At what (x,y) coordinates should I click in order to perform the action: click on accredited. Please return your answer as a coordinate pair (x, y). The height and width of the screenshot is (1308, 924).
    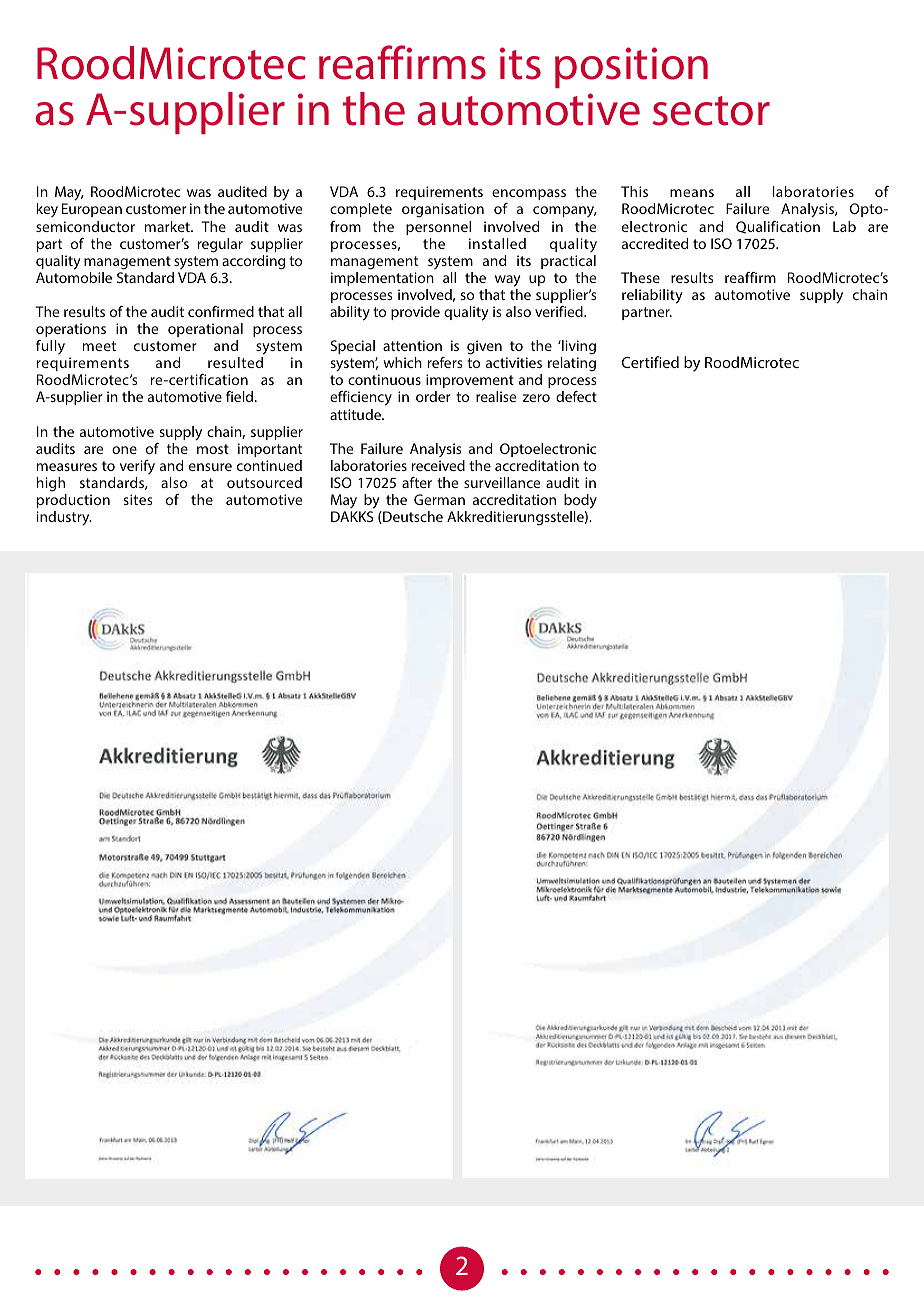
    Looking at the image, I should click on (655, 243).
